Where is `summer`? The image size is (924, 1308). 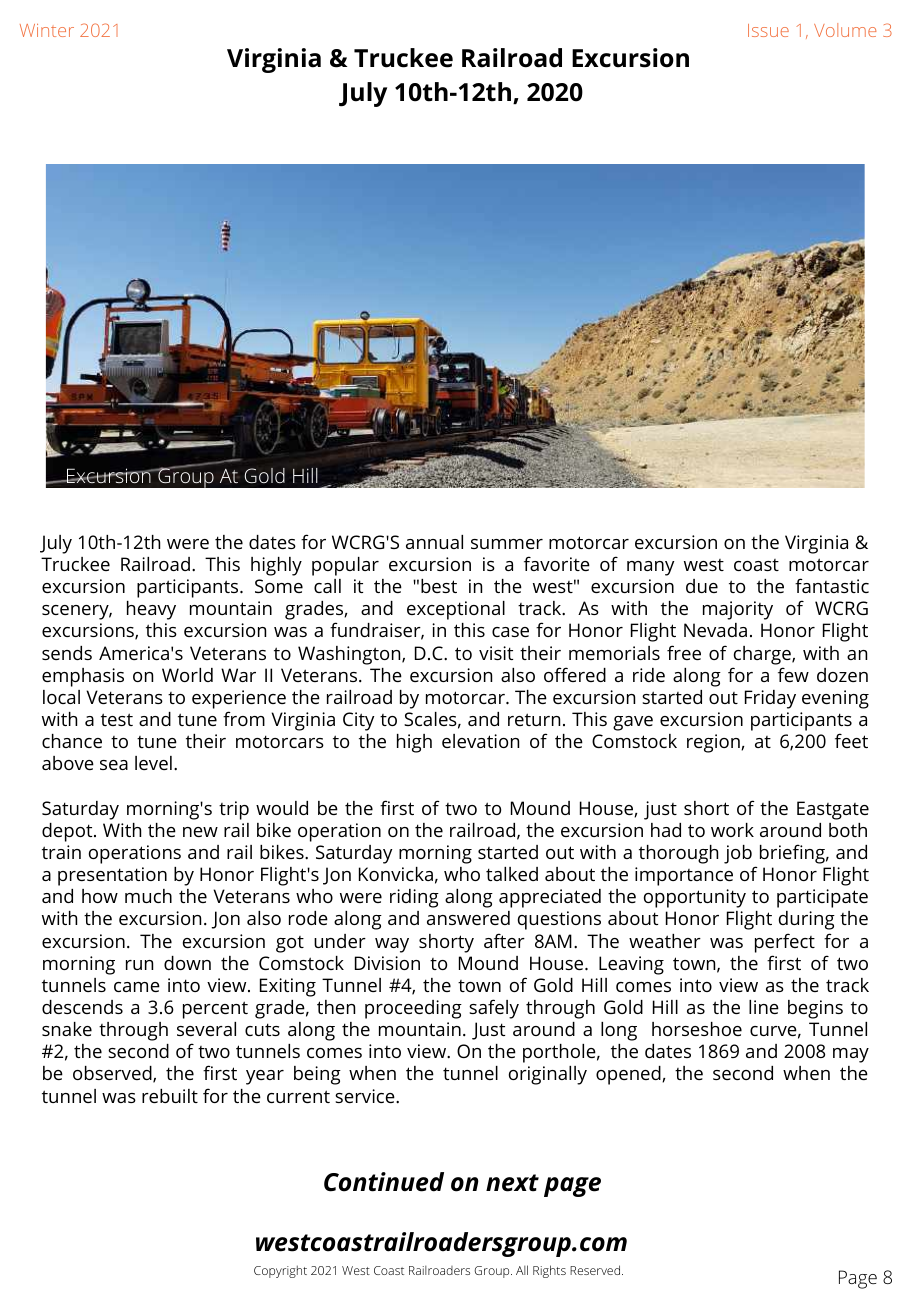
summer is located at coordinates (507, 544).
